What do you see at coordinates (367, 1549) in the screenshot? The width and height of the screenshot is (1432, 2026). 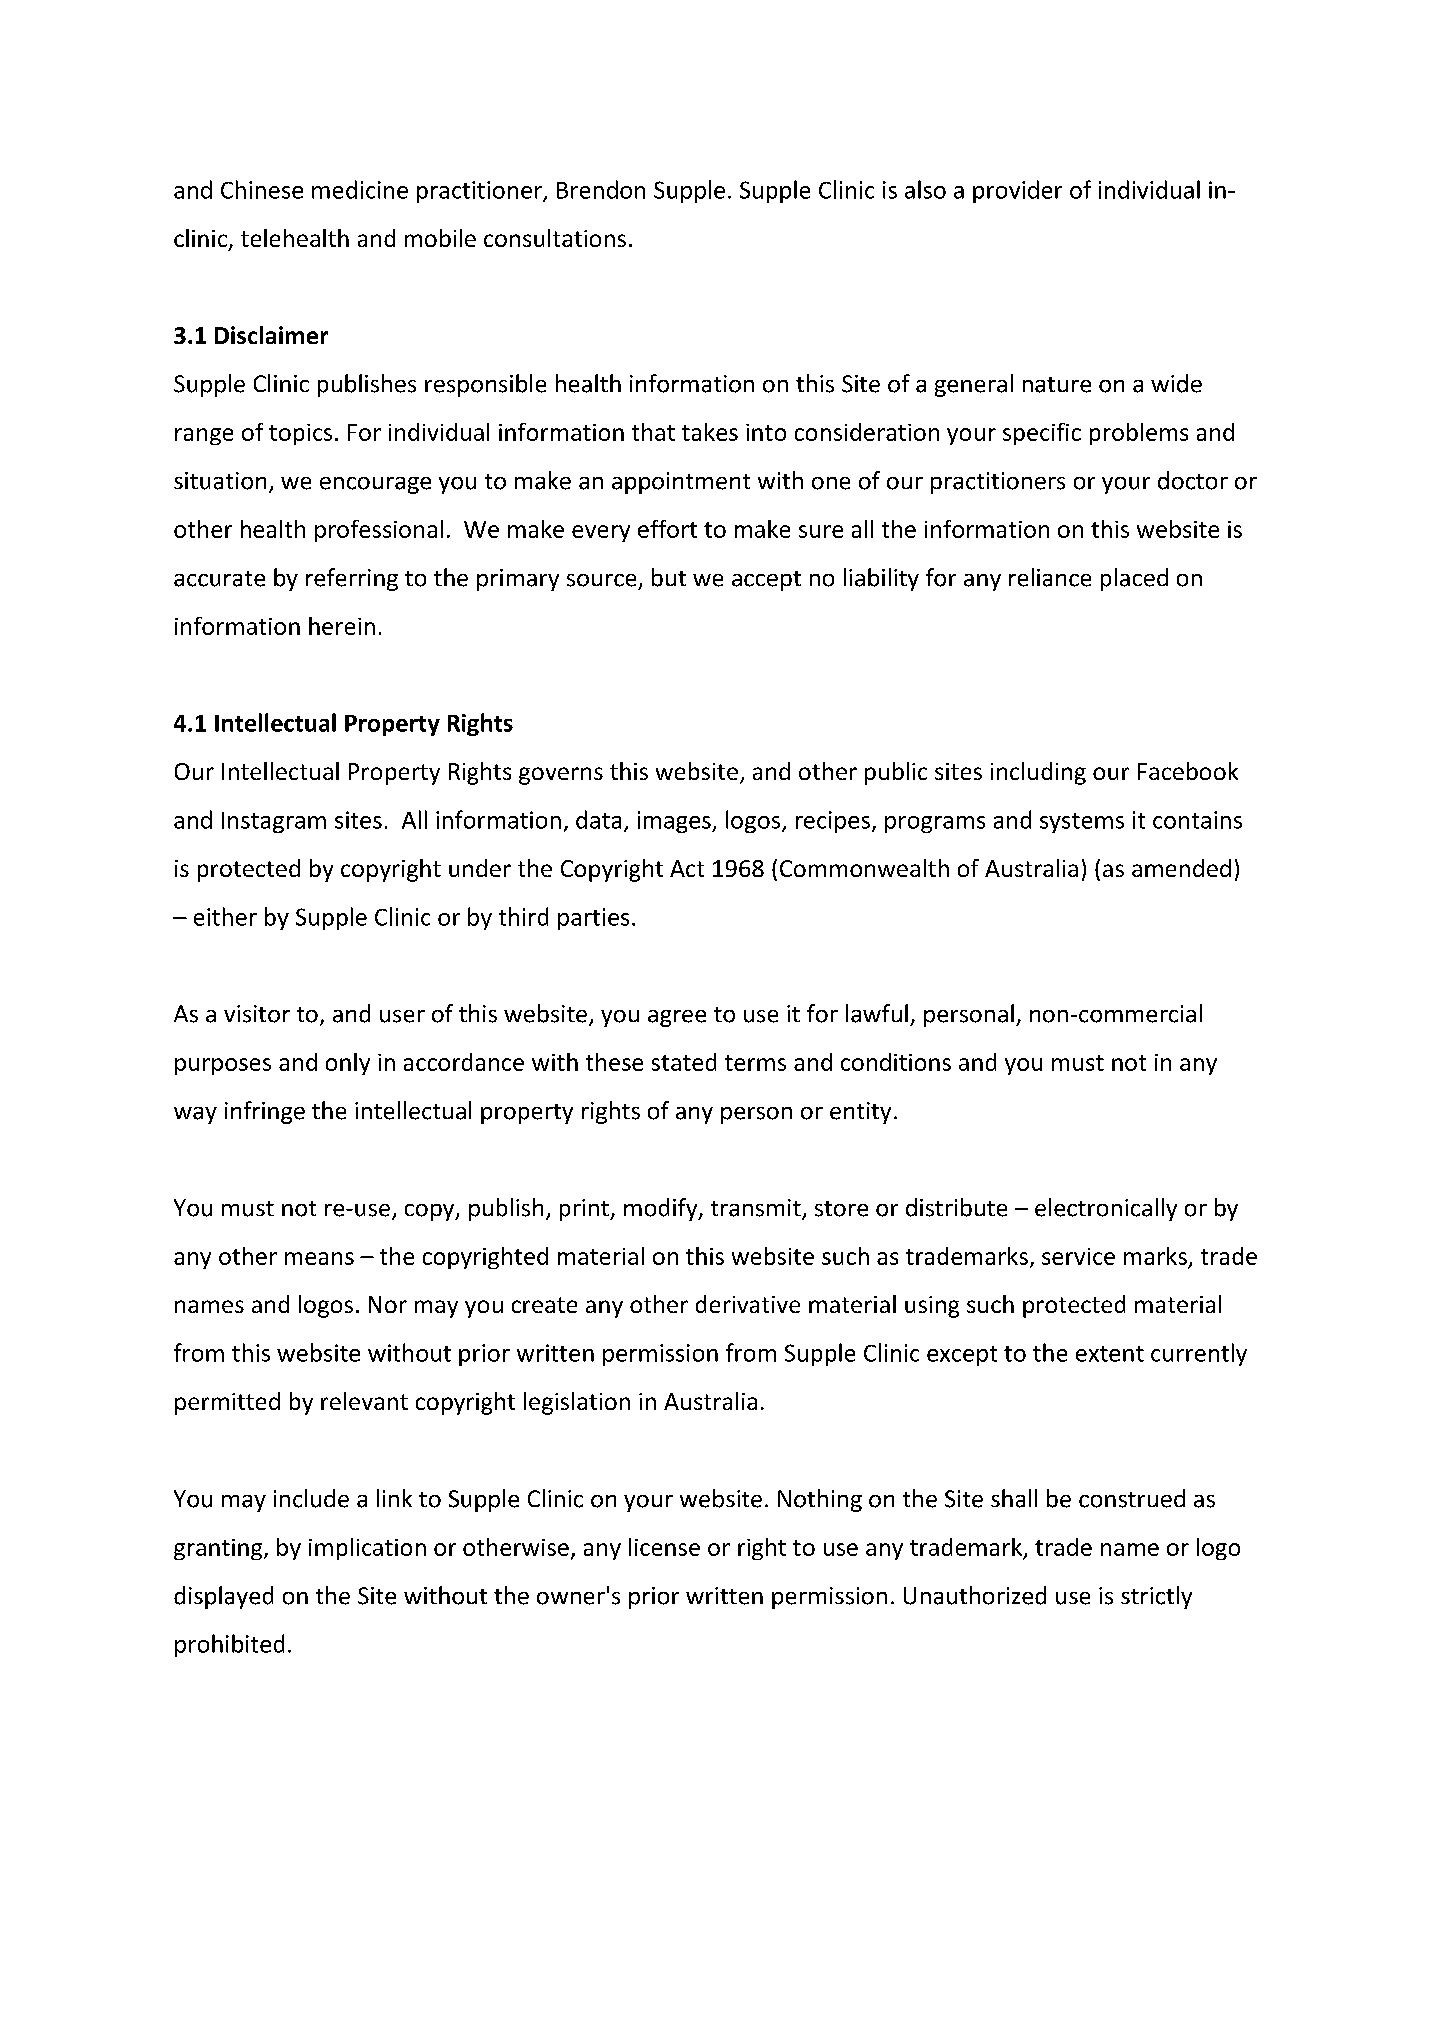 I see `implication` at bounding box center [367, 1549].
